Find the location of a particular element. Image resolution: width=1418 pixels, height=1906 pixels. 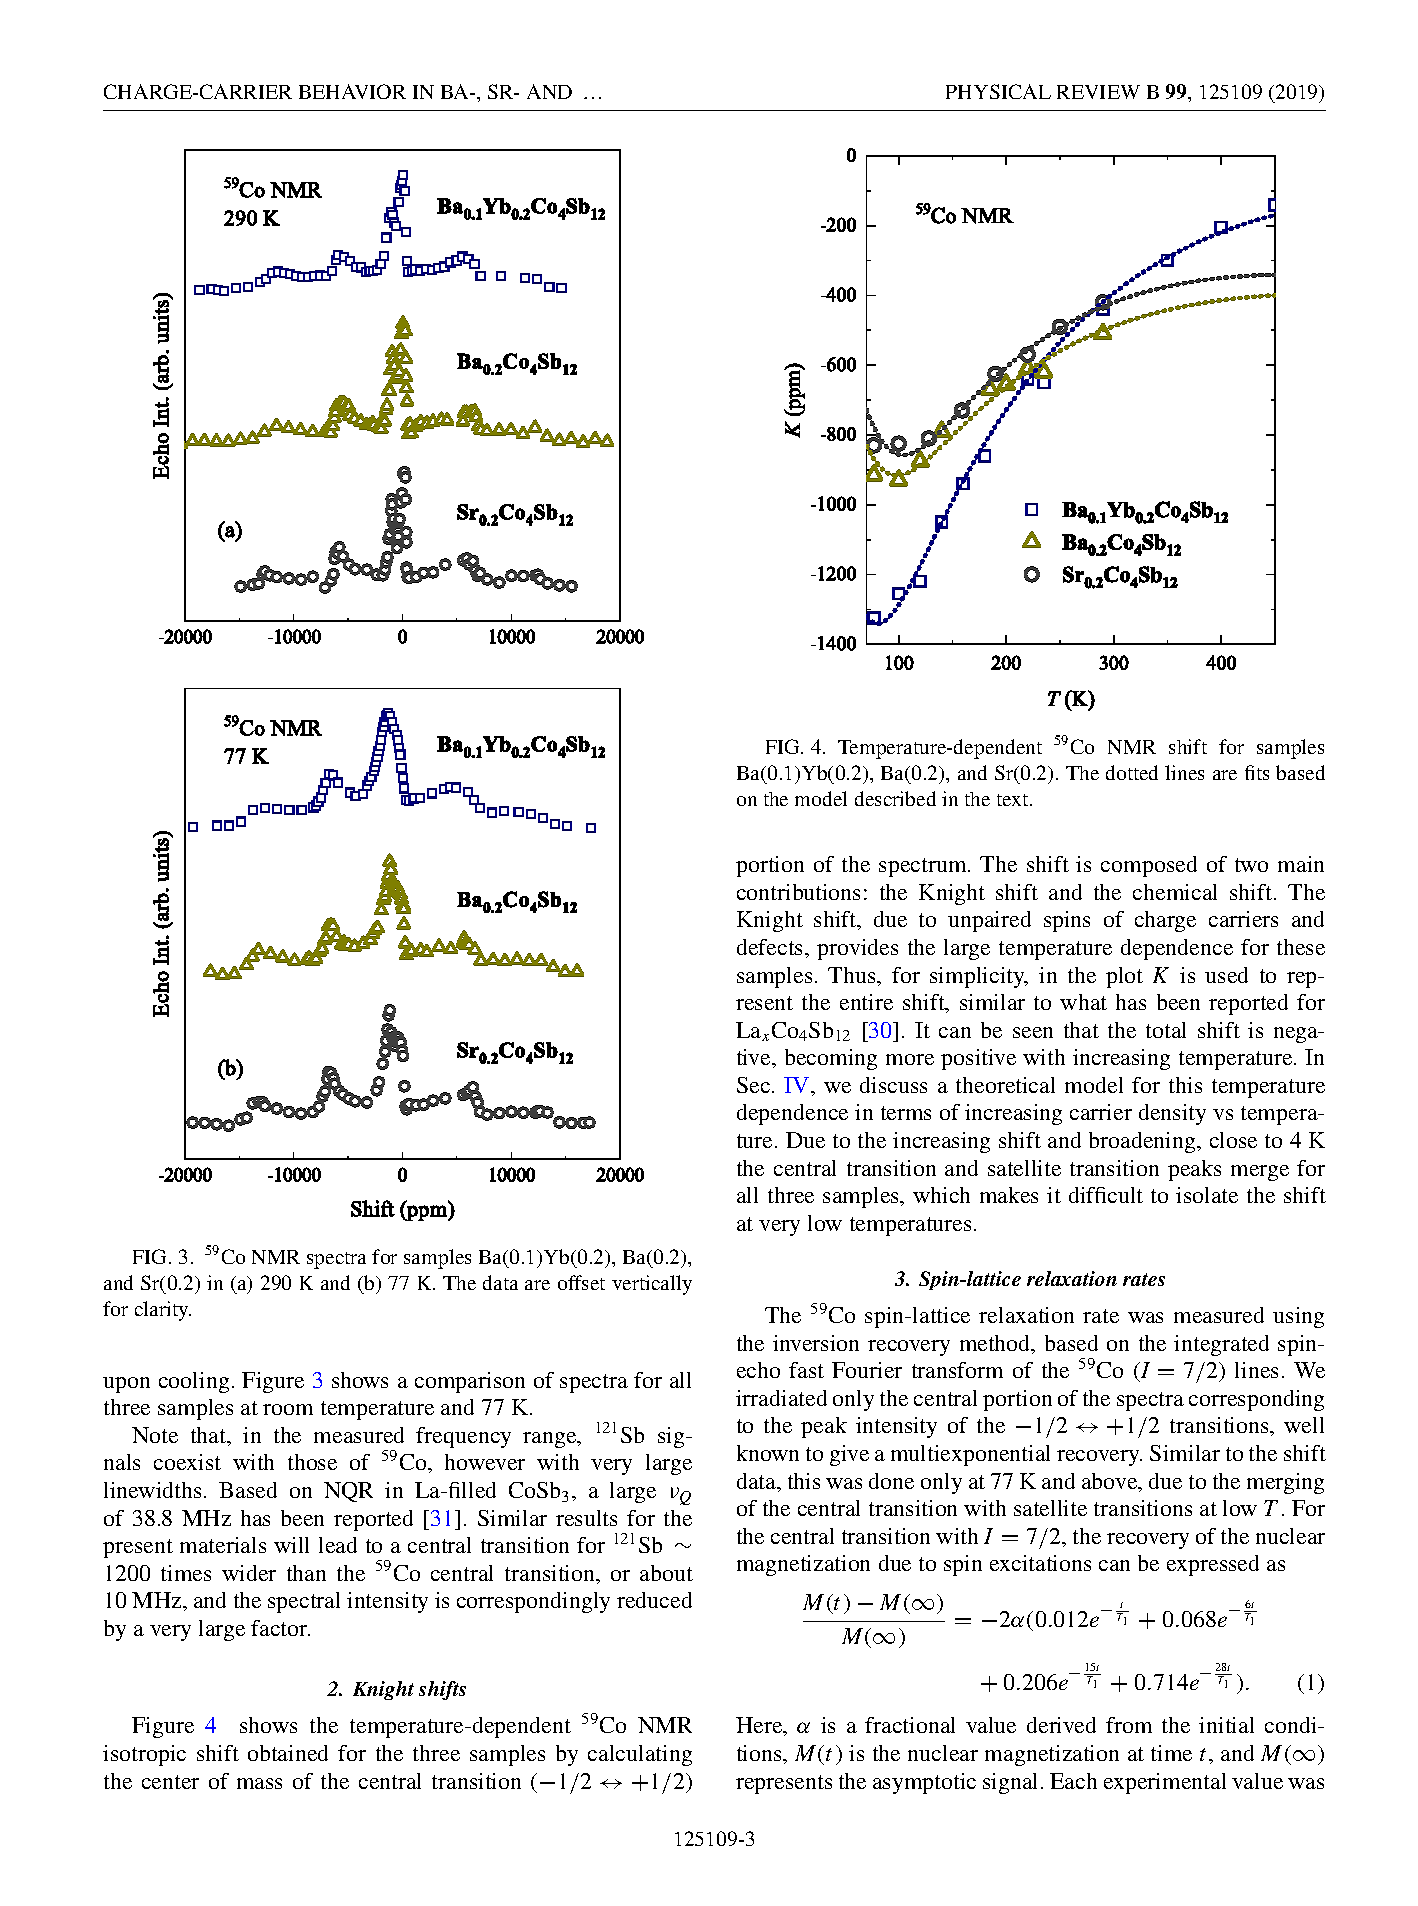

chemical is located at coordinates (1175, 892).
